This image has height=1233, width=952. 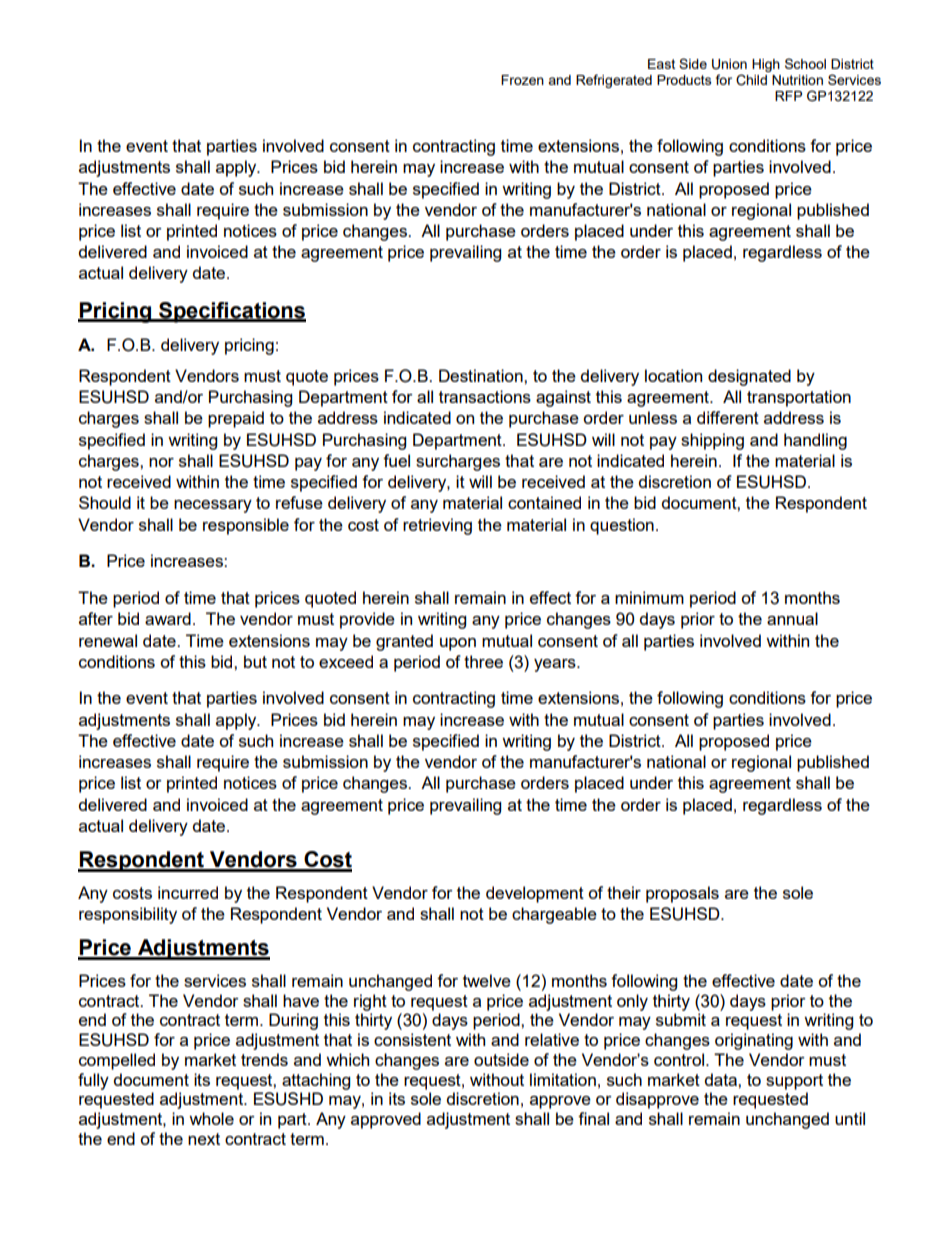 I want to click on Destination, so click(x=482, y=375).
